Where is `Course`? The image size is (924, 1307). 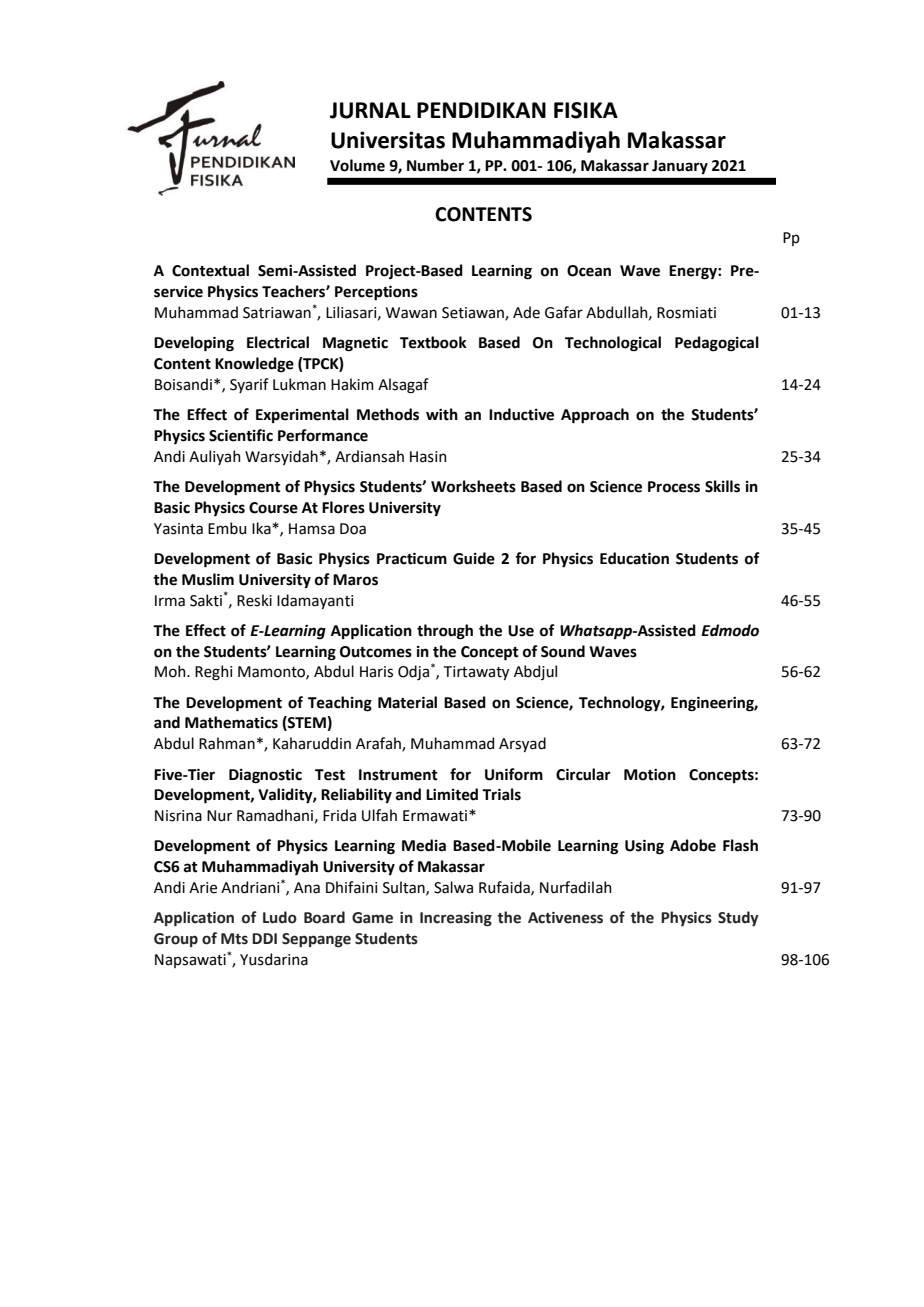 Course is located at coordinates (273, 508).
